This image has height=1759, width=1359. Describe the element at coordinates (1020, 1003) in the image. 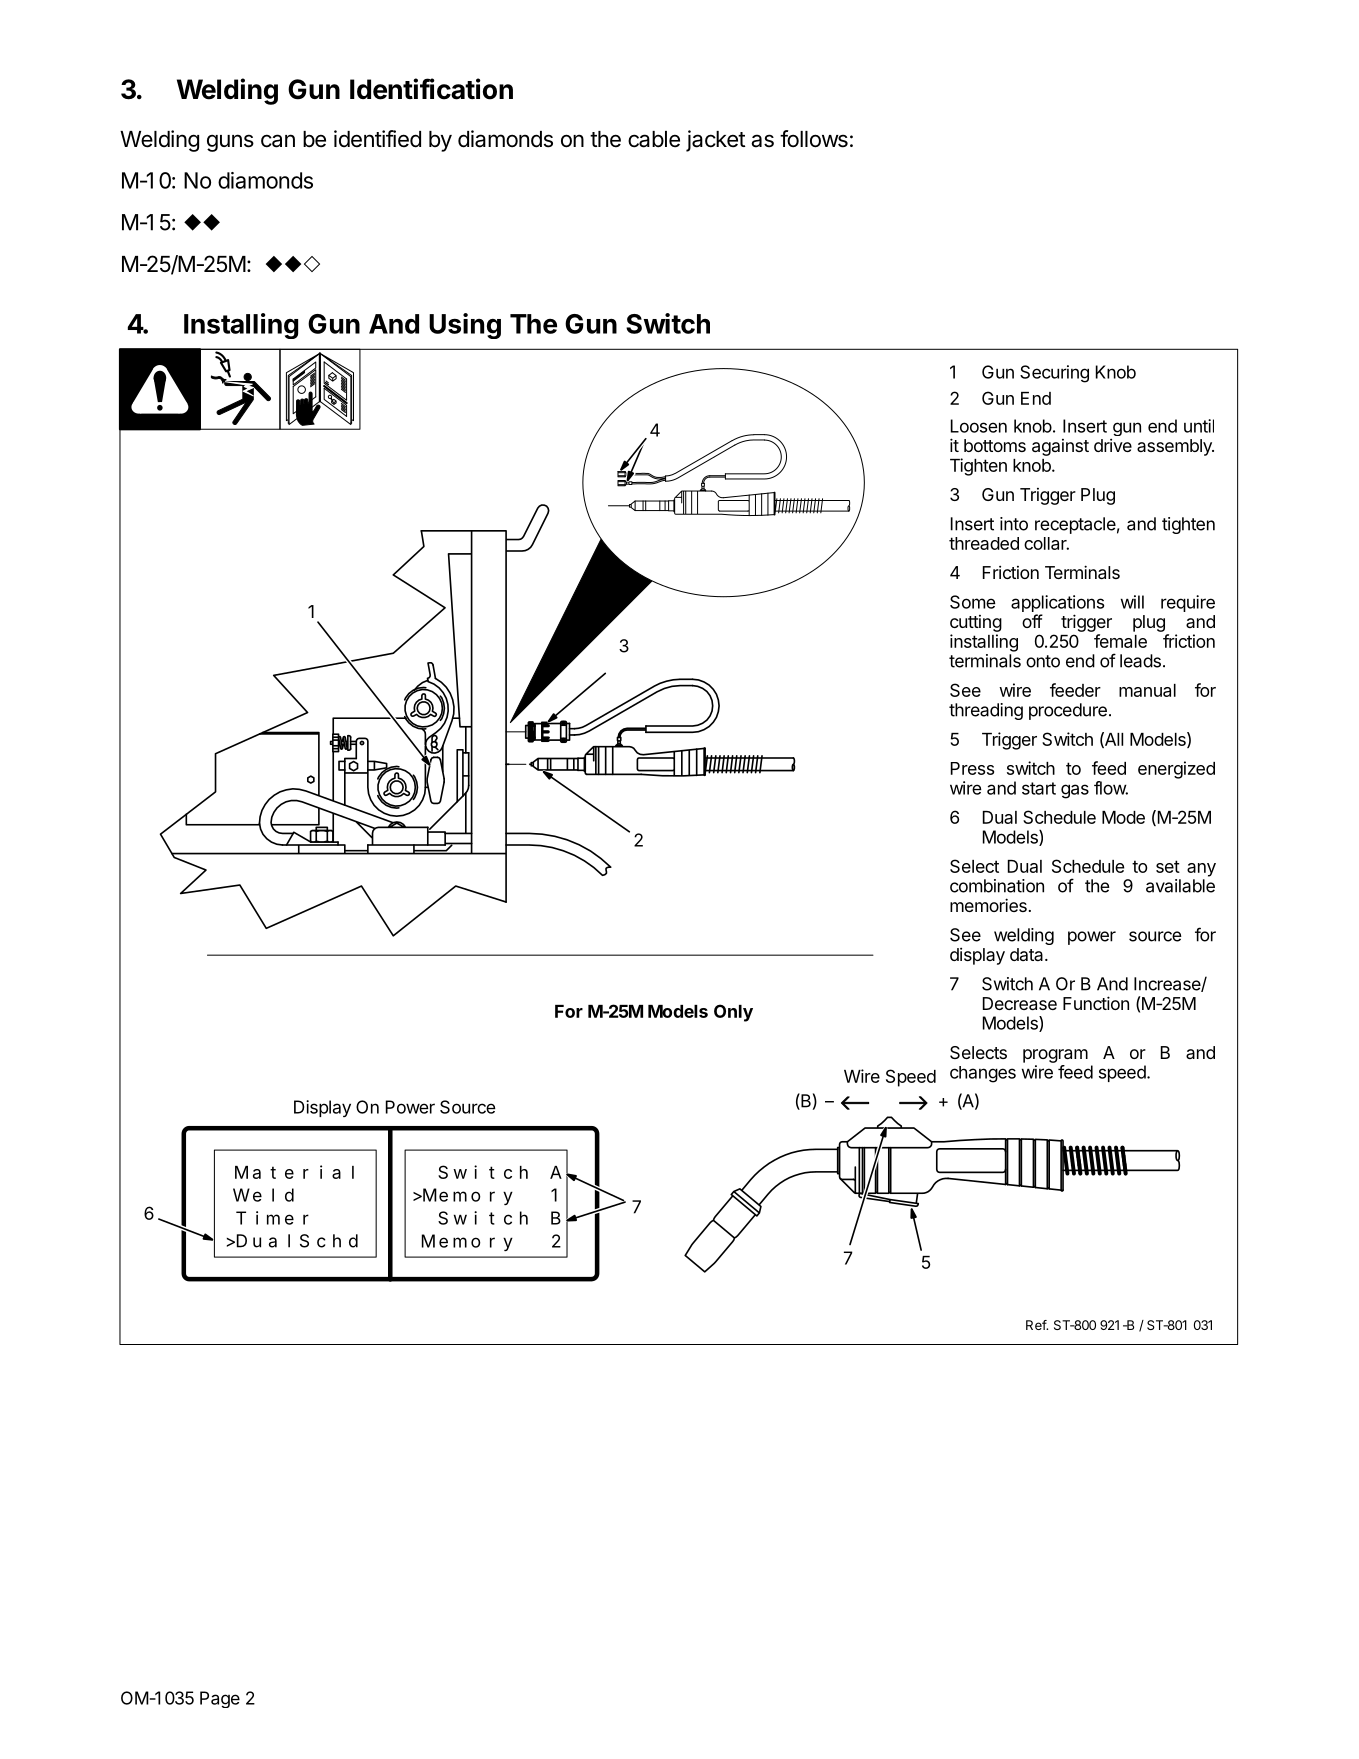

I see `Decrease` at that location.
